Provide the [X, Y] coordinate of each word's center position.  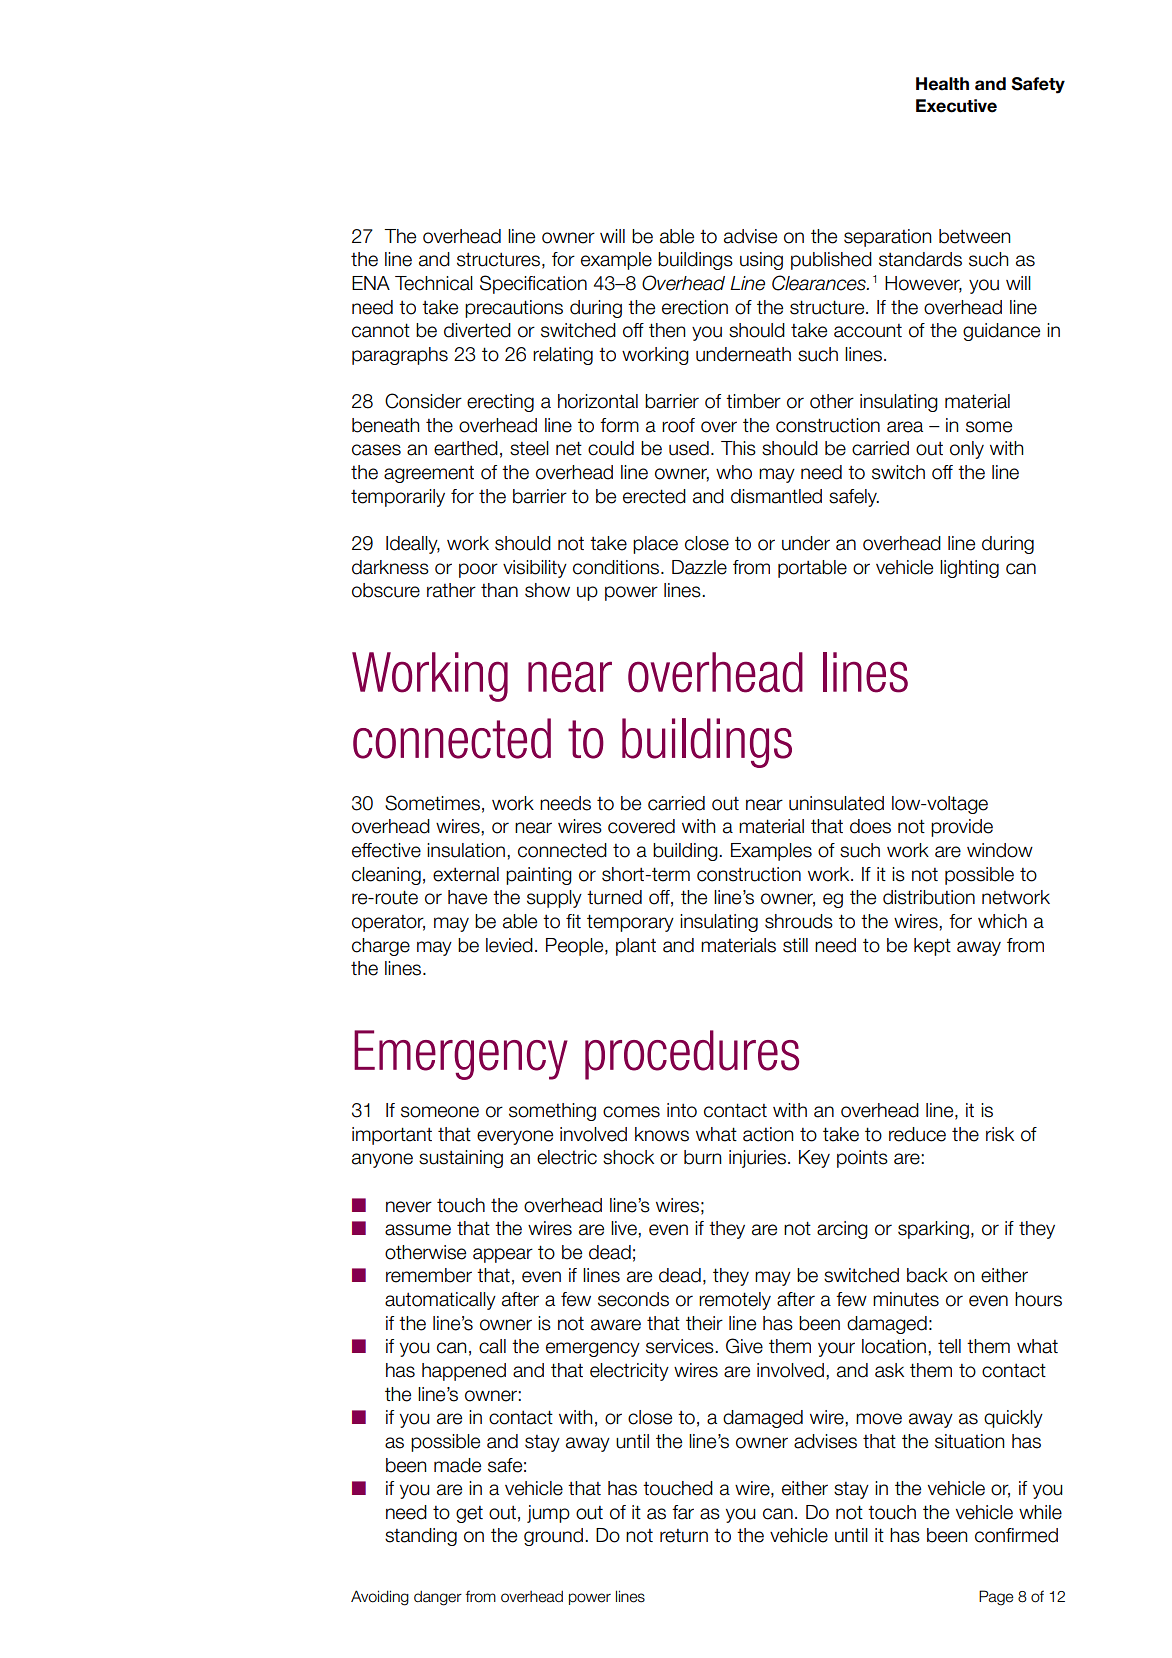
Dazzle [699, 567]
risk [1000, 1134]
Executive [956, 106]
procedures [692, 1055]
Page [996, 1598]
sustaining [461, 1159]
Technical [434, 283]
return [684, 1536]
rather [451, 590]
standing [421, 1537]
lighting [969, 569]
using [761, 261]
